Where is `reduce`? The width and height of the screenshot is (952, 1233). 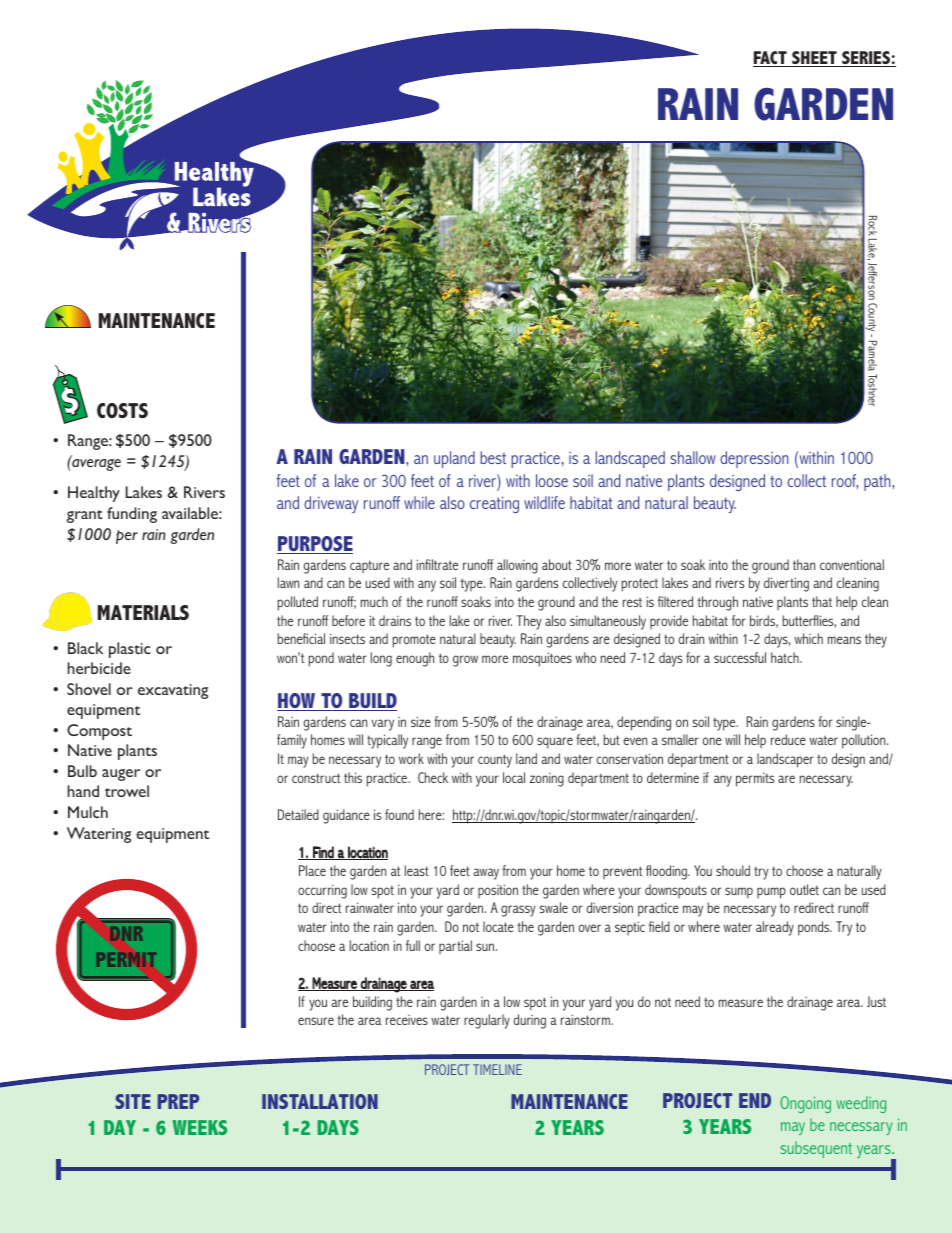 reduce is located at coordinates (788, 739).
